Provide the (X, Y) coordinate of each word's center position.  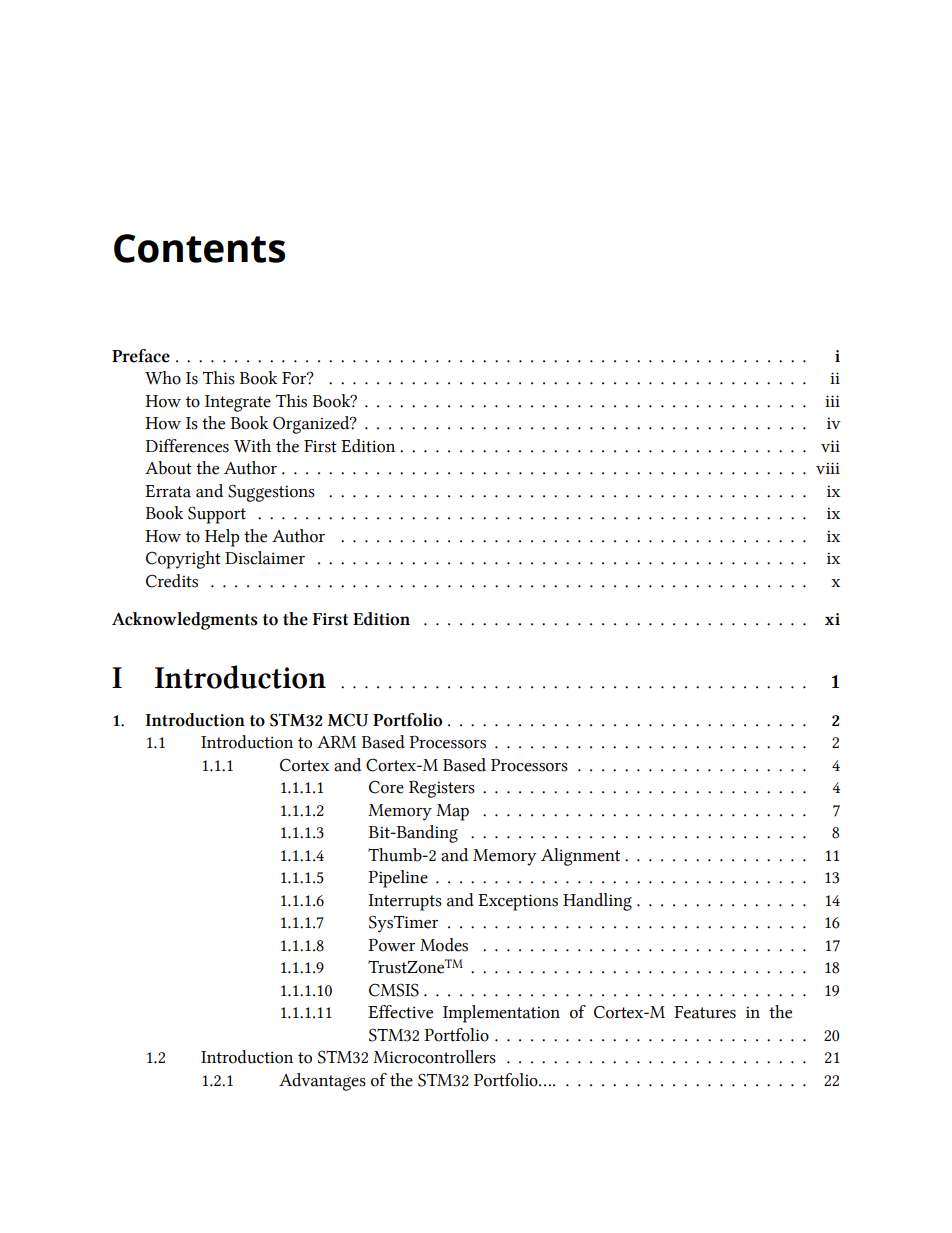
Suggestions (271, 493)
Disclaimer (265, 558)
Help (222, 538)
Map (452, 812)
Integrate (238, 403)
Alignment (580, 857)
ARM (336, 742)
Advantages (322, 1082)
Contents (199, 248)
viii (828, 468)
